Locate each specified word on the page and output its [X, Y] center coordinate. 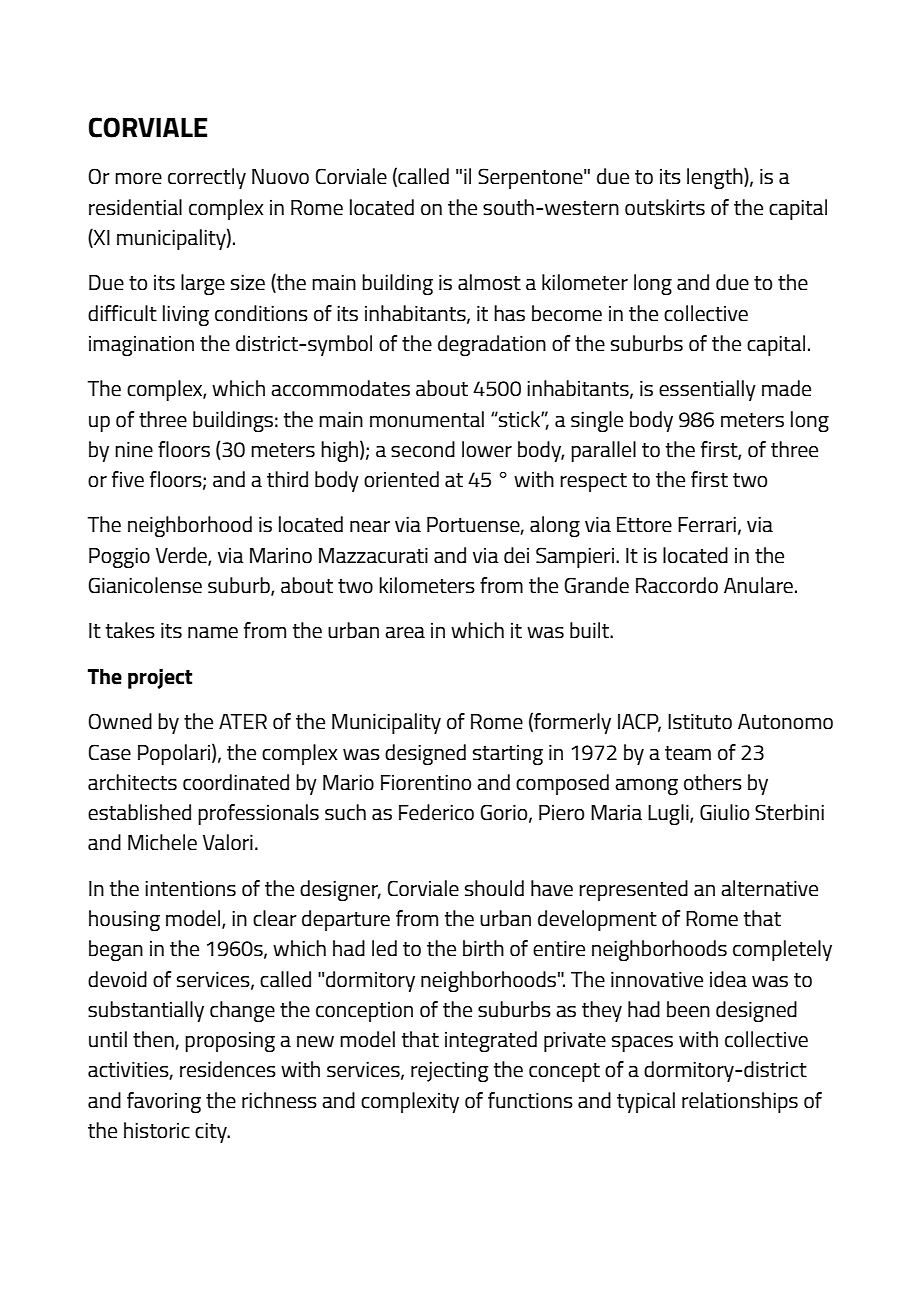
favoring [164, 1102]
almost [489, 282]
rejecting [449, 1071]
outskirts [665, 207]
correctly [207, 178]
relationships [740, 1102]
